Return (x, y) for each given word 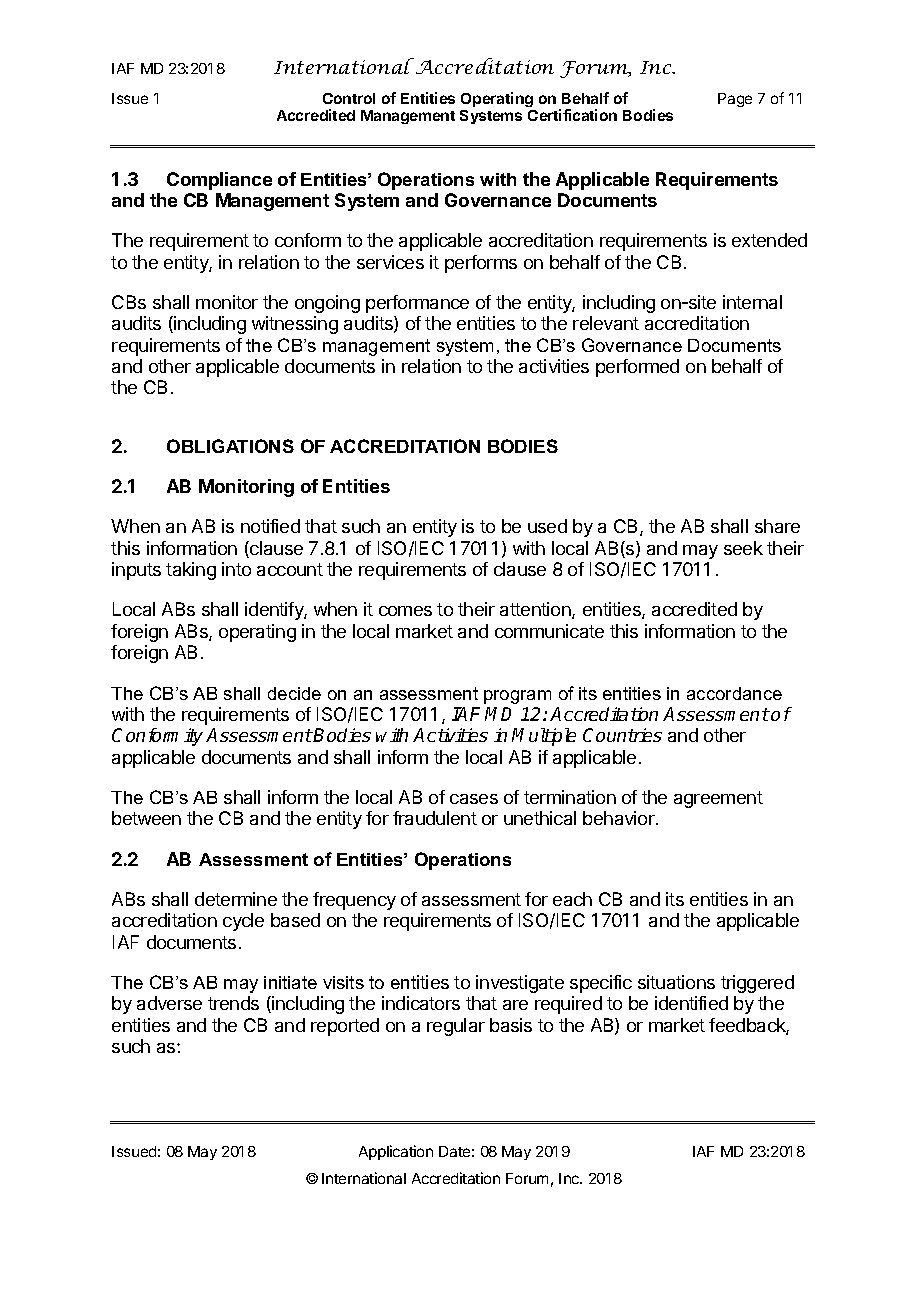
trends (233, 1003)
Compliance (219, 181)
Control (349, 98)
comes (405, 611)
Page (735, 100)
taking (191, 571)
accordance (734, 693)
